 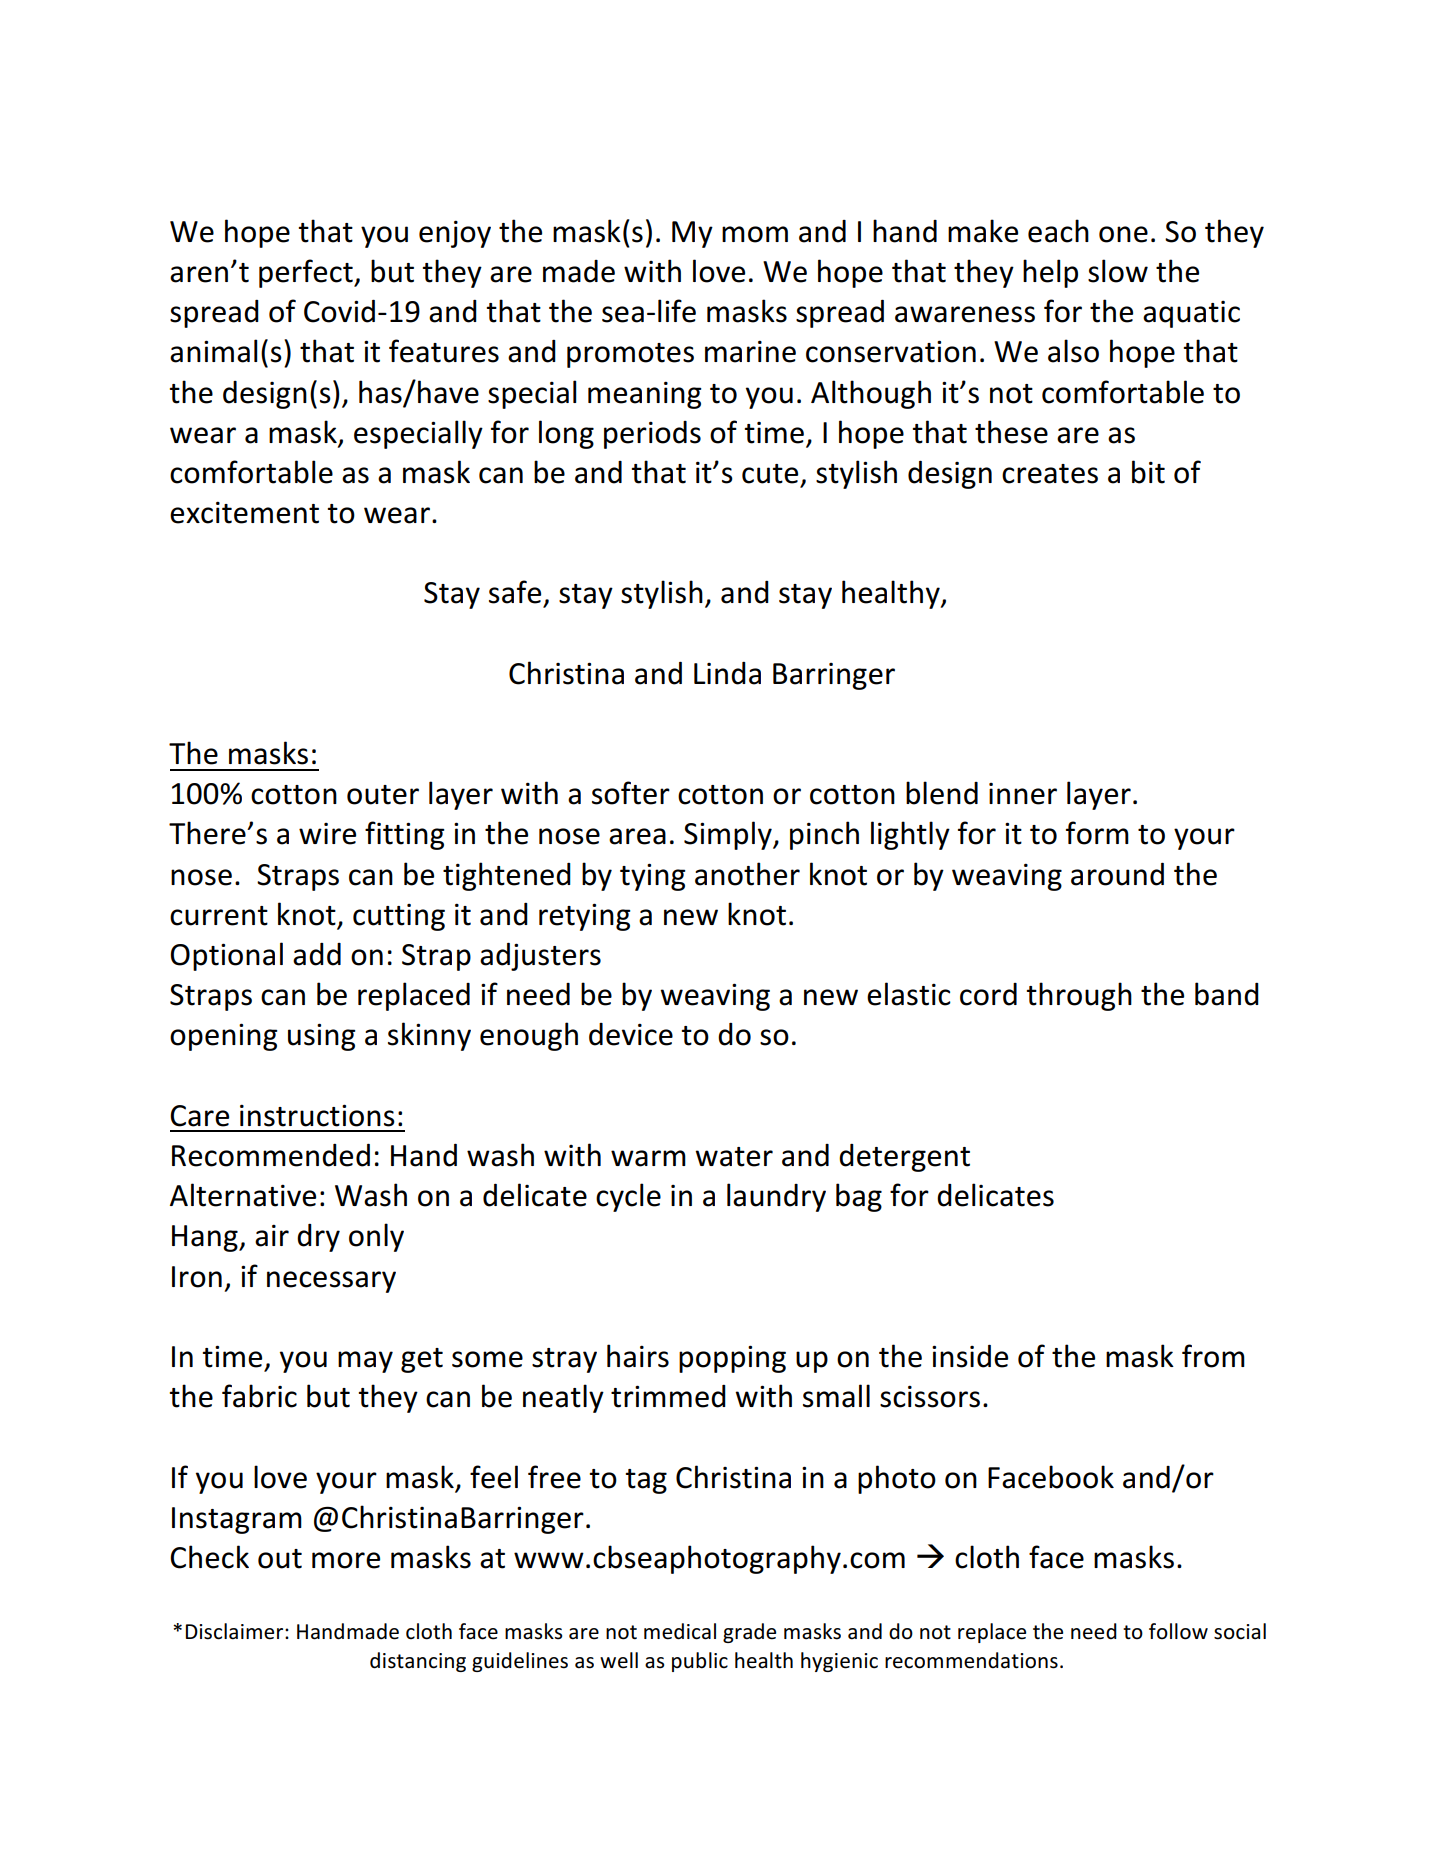 What do you see at coordinates (346, 1560) in the page?
I see `more` at bounding box center [346, 1560].
